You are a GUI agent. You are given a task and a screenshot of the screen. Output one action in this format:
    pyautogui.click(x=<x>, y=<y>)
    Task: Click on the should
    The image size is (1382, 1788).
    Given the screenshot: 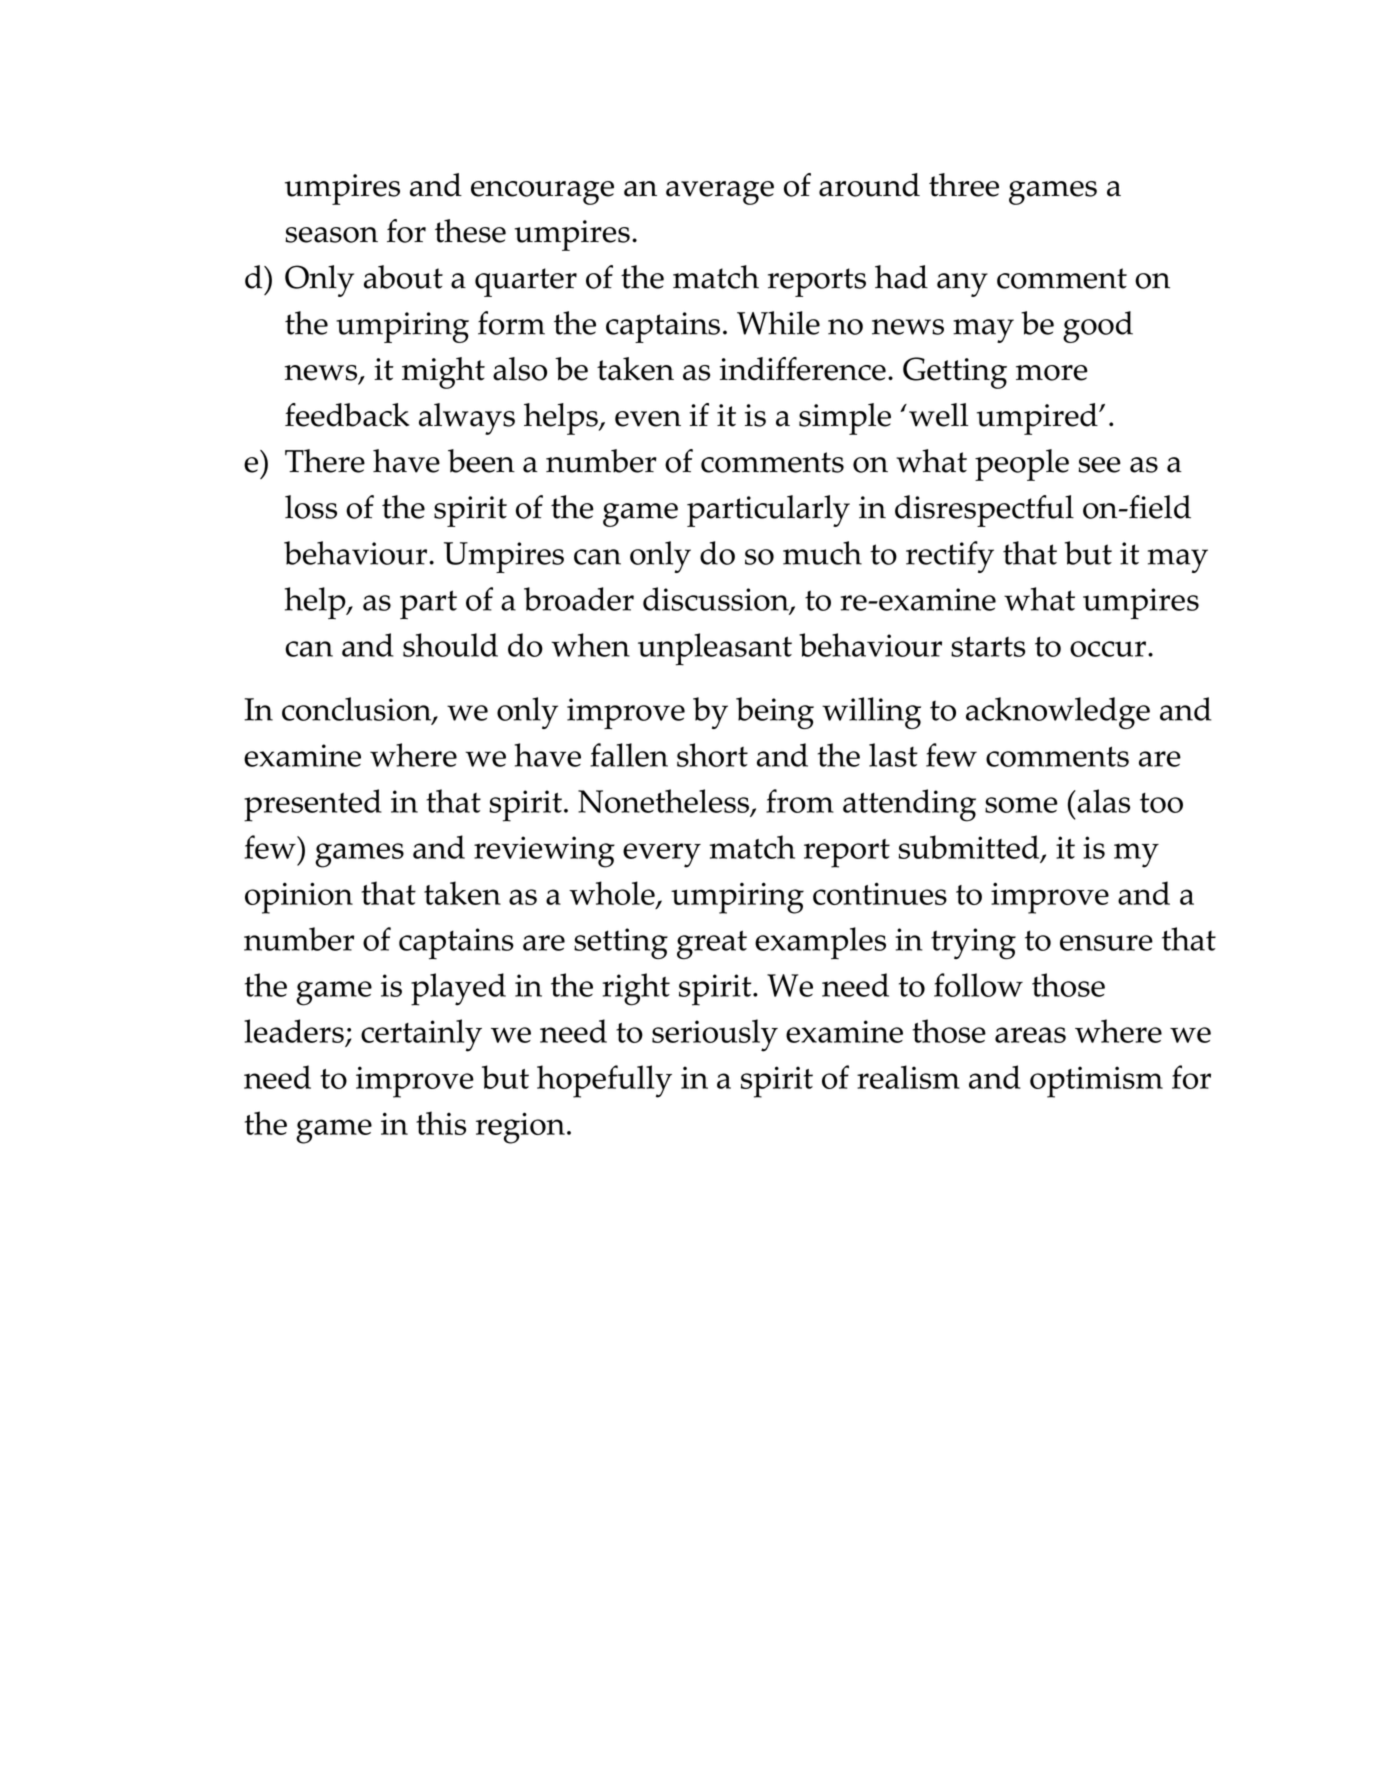 What is the action you would take?
    pyautogui.click(x=450, y=645)
